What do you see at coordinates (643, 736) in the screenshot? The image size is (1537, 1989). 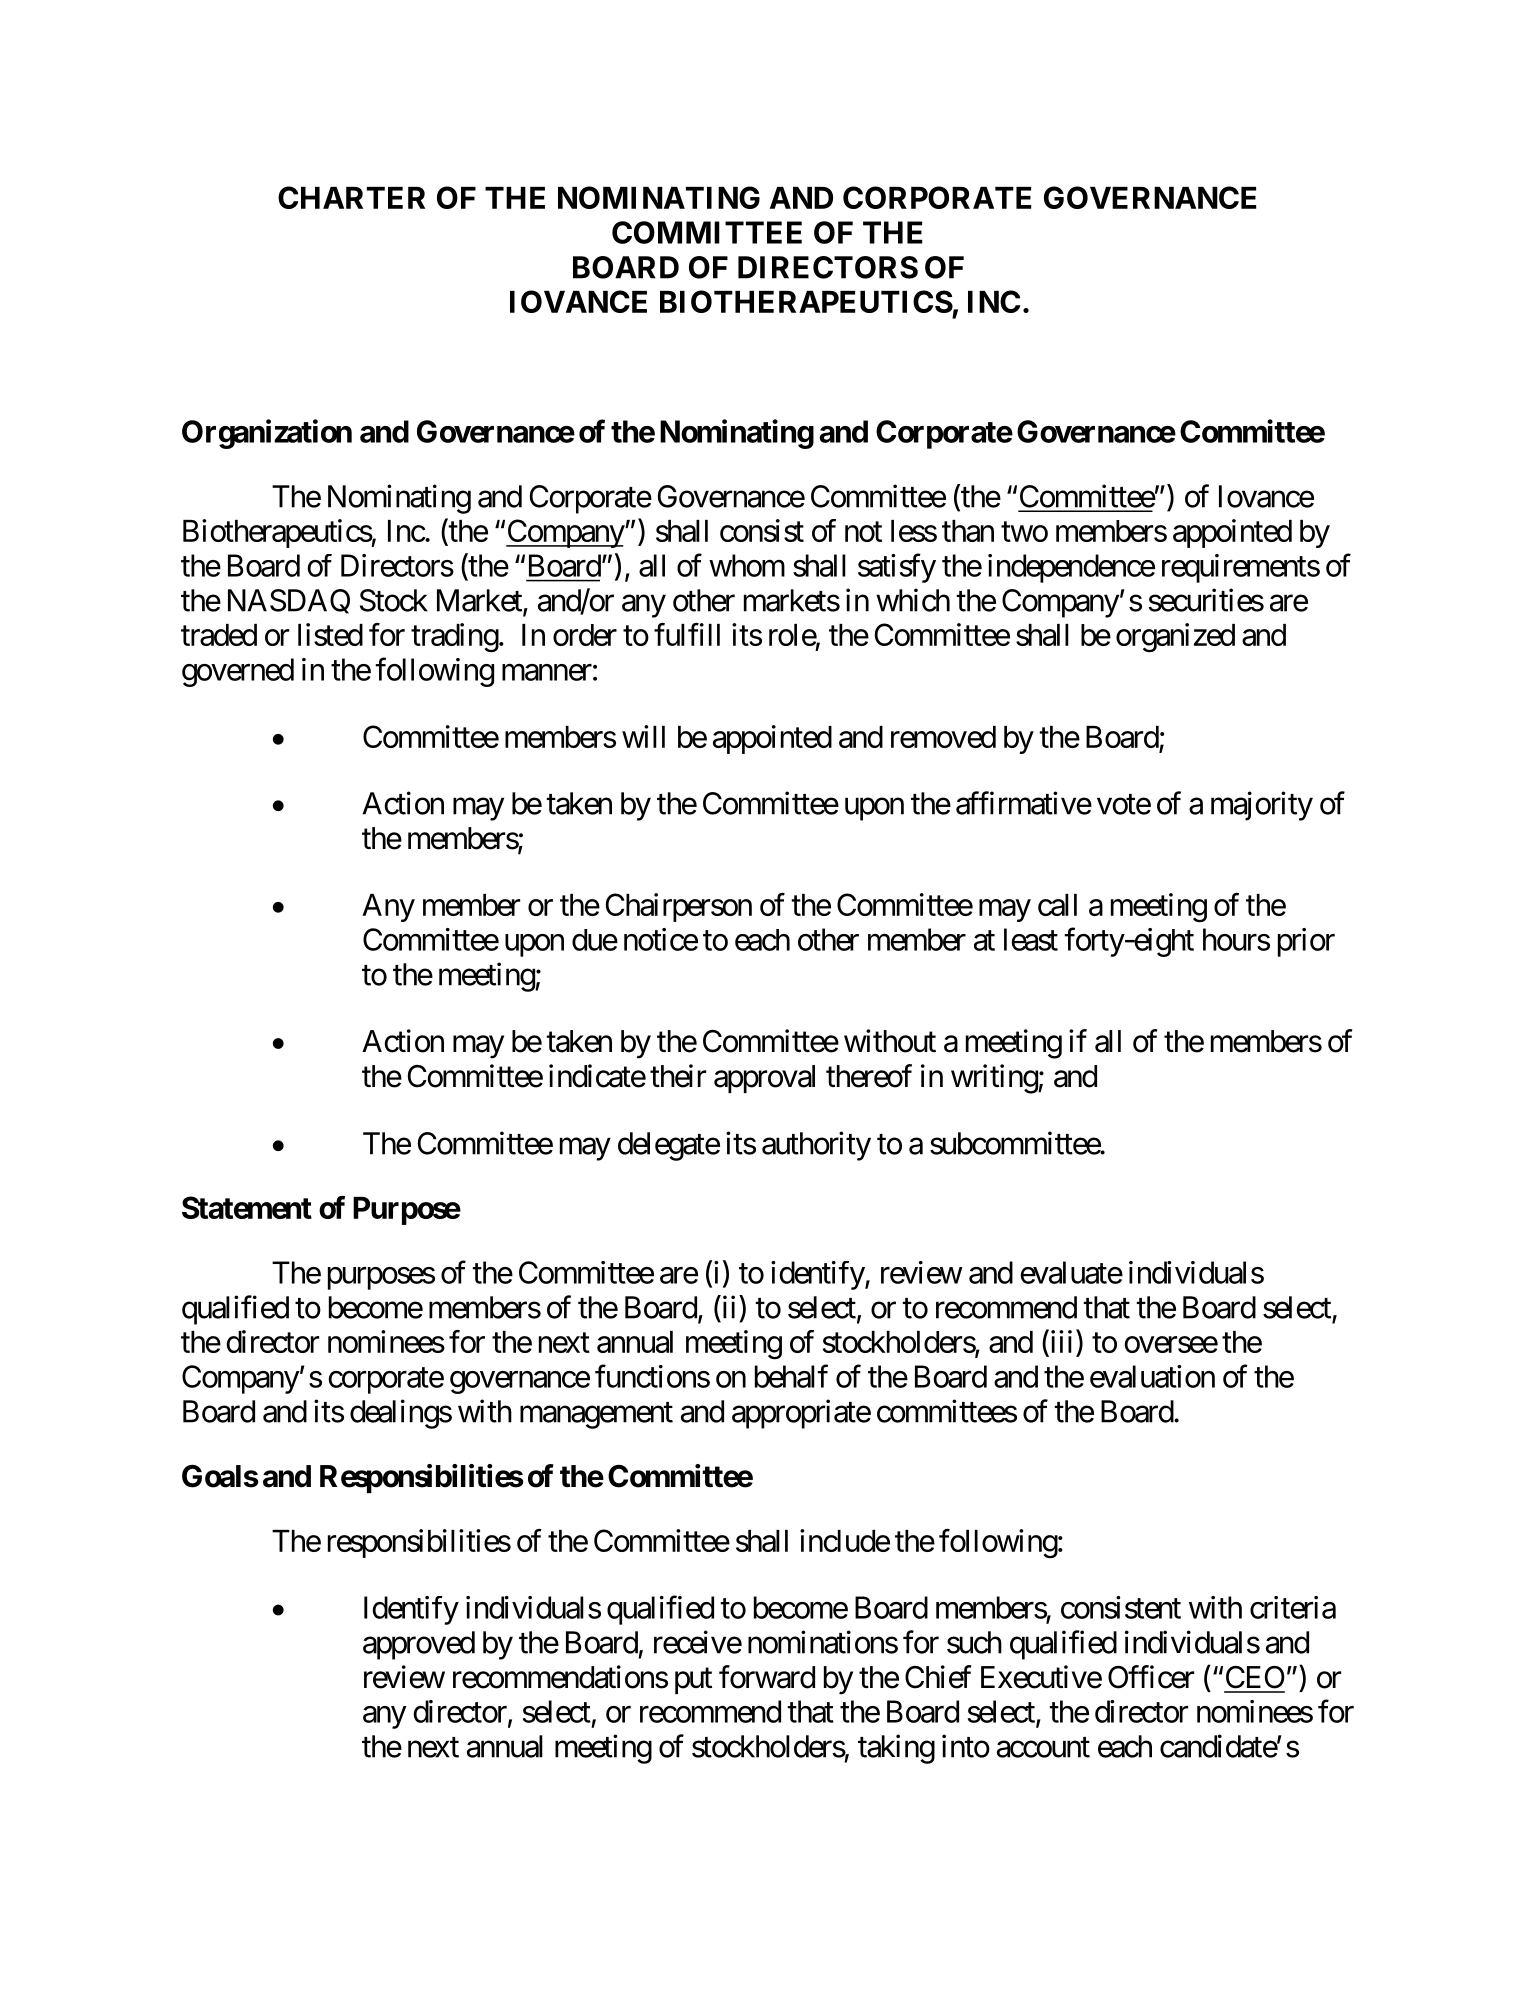 I see `will` at bounding box center [643, 736].
